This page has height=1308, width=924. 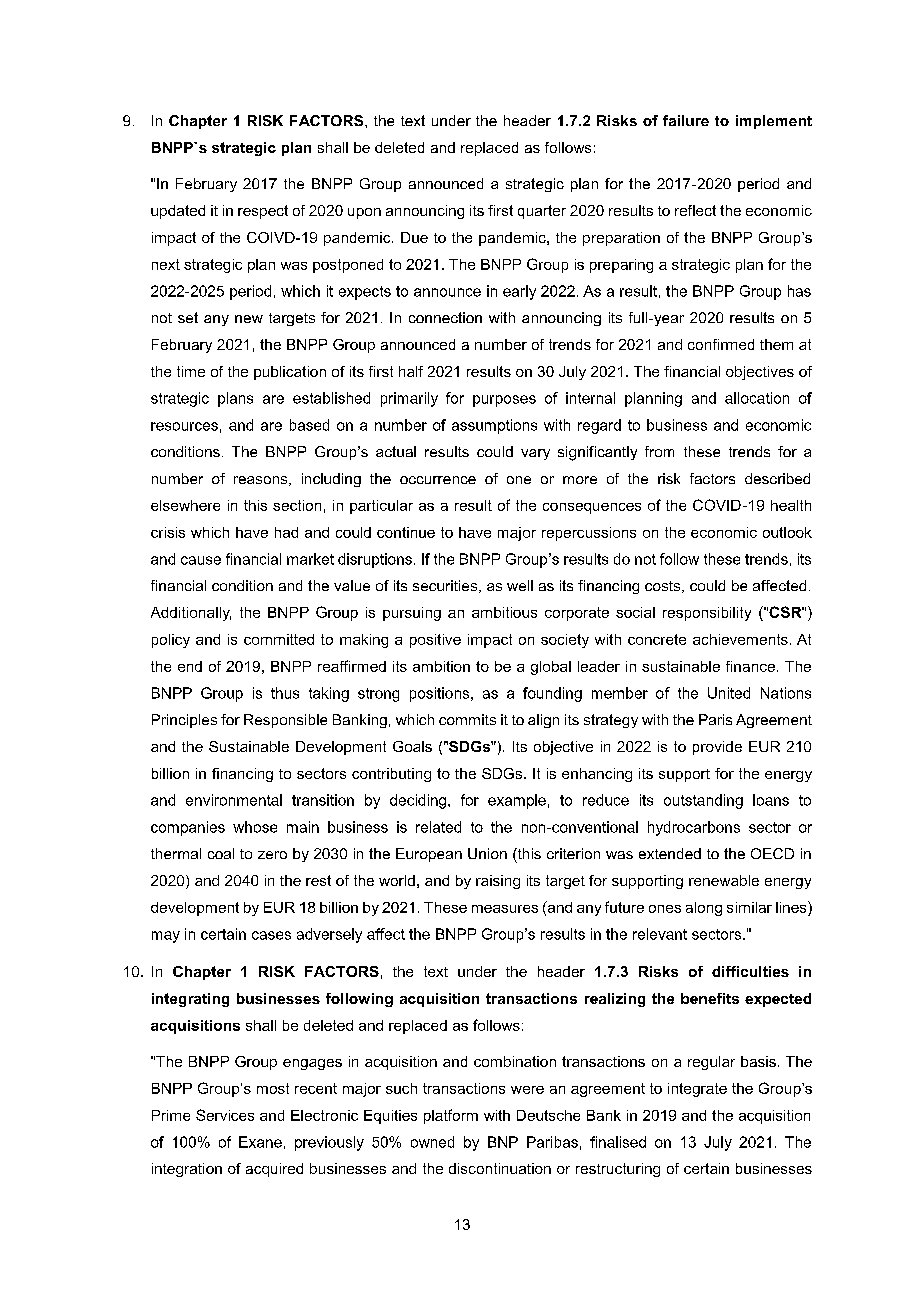 What do you see at coordinates (504, 612) in the page?
I see `ambitious` at bounding box center [504, 612].
